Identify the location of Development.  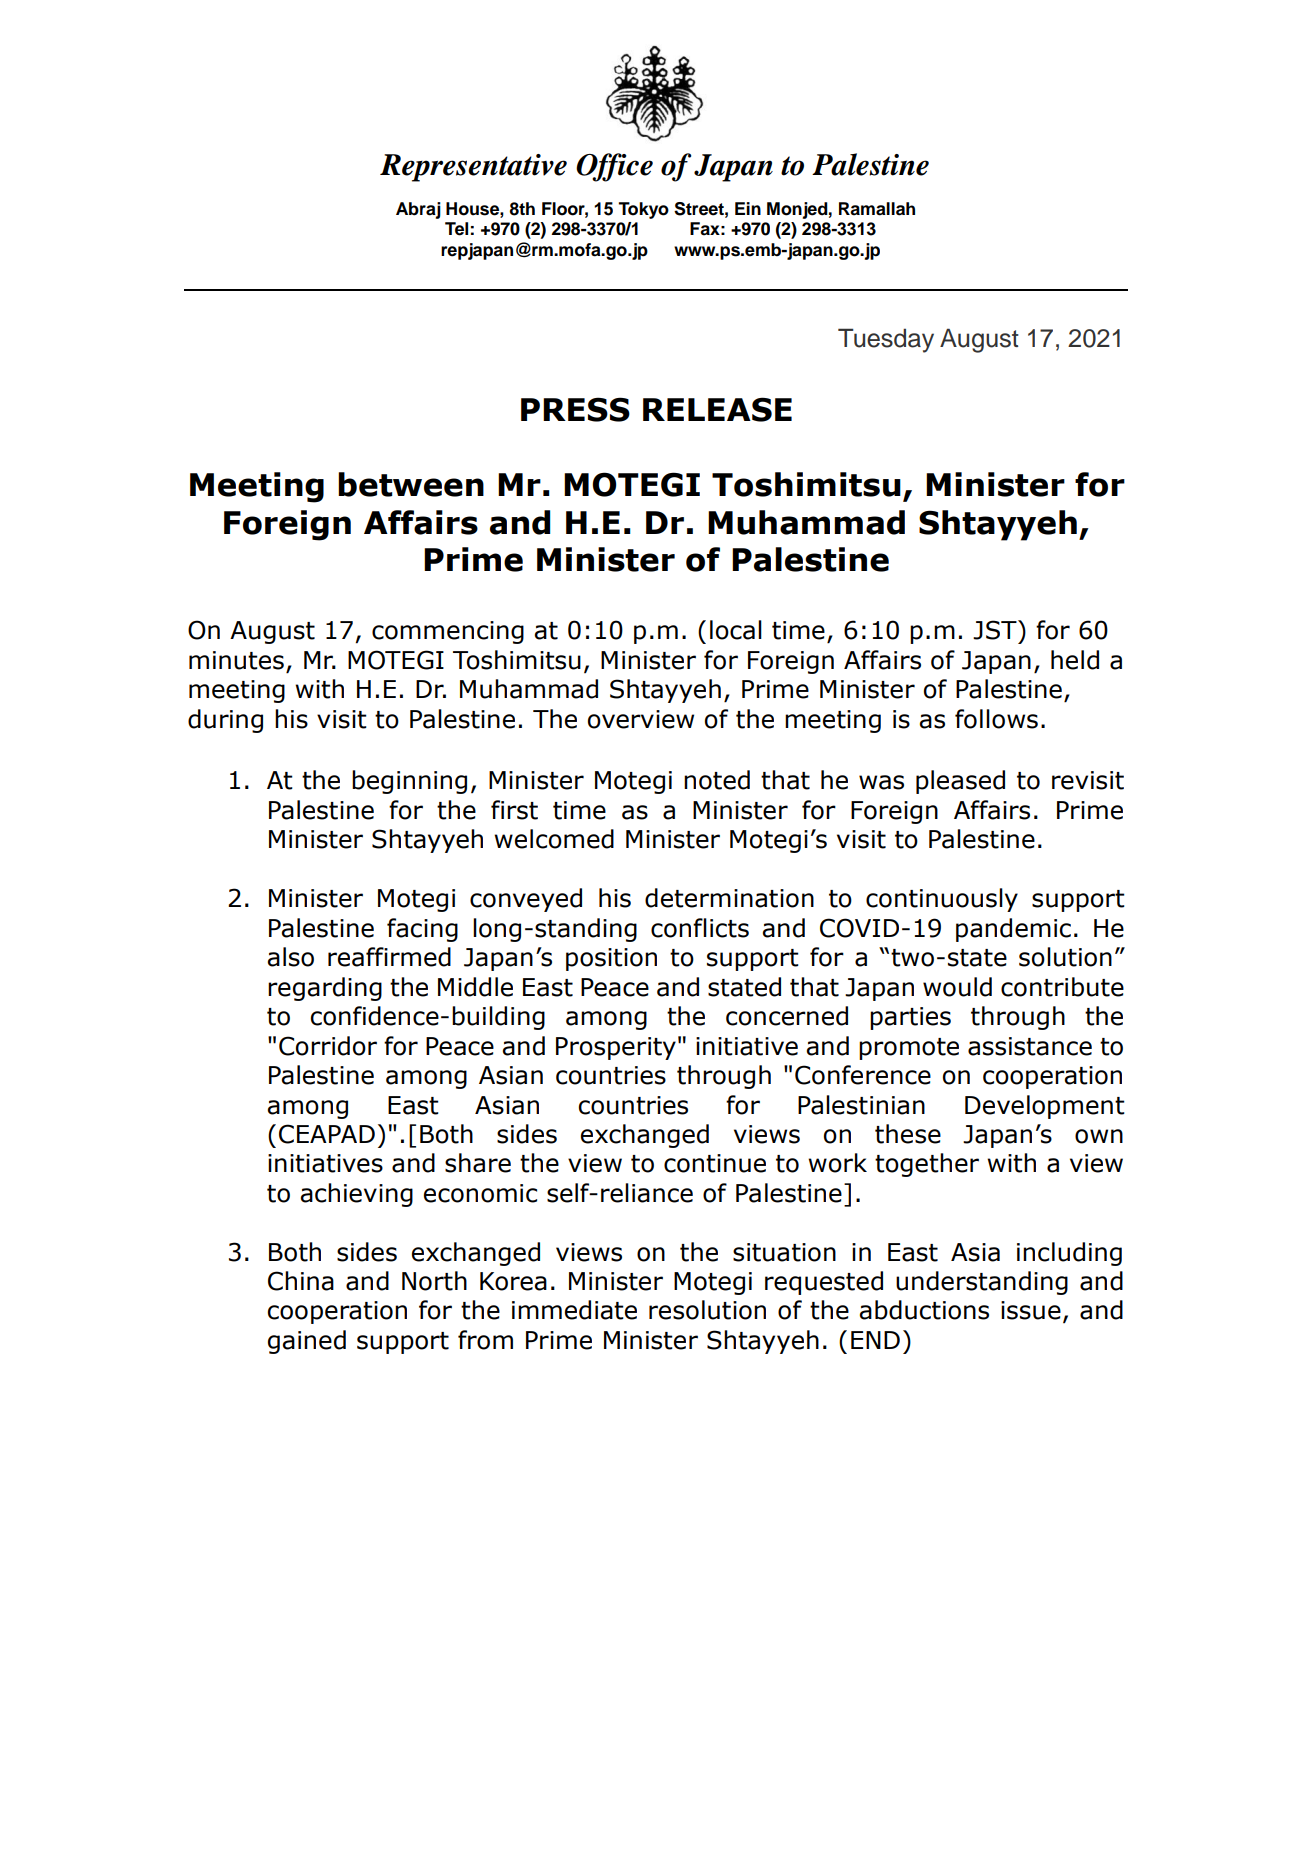
(1045, 1107).
